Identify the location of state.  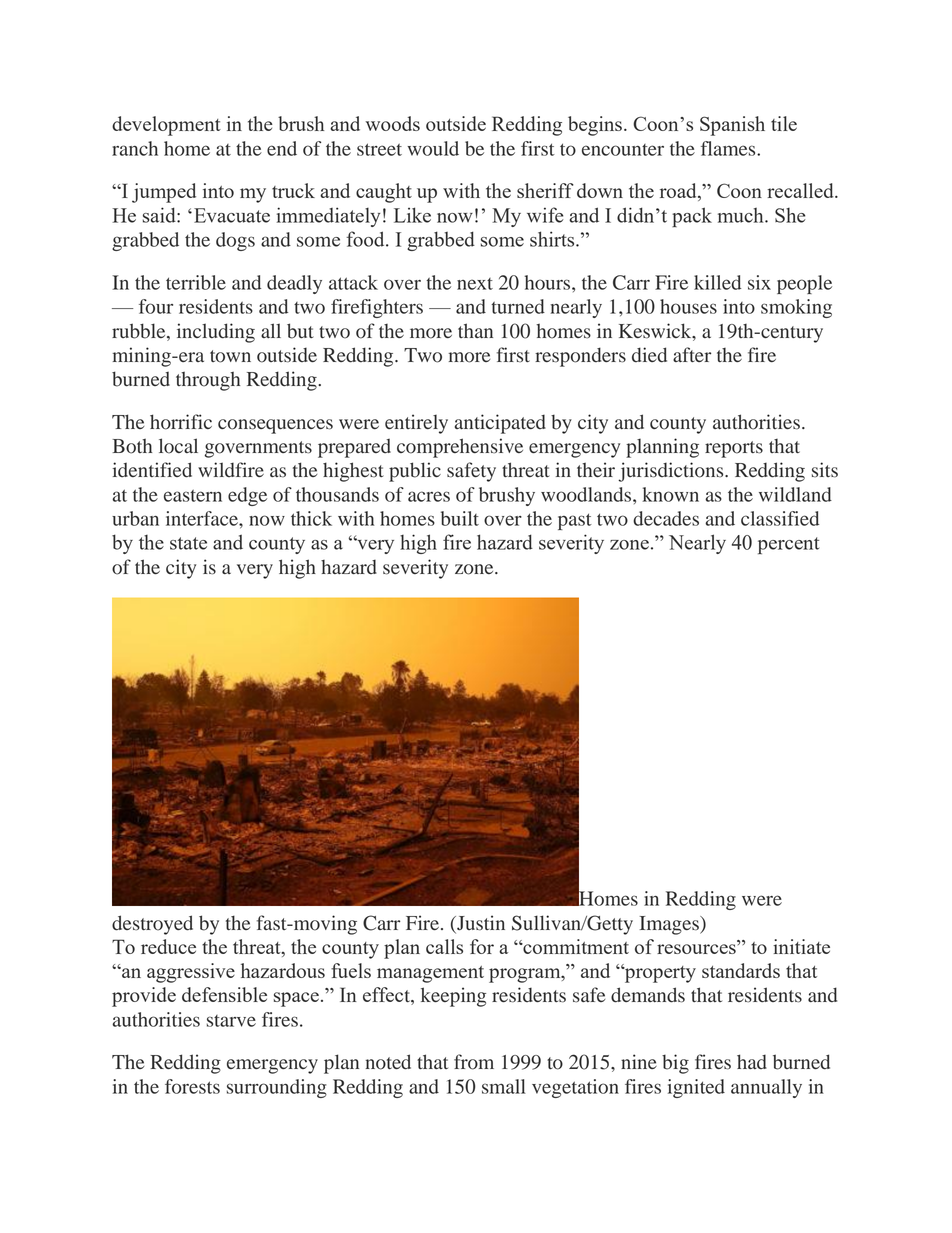
(188, 543).
